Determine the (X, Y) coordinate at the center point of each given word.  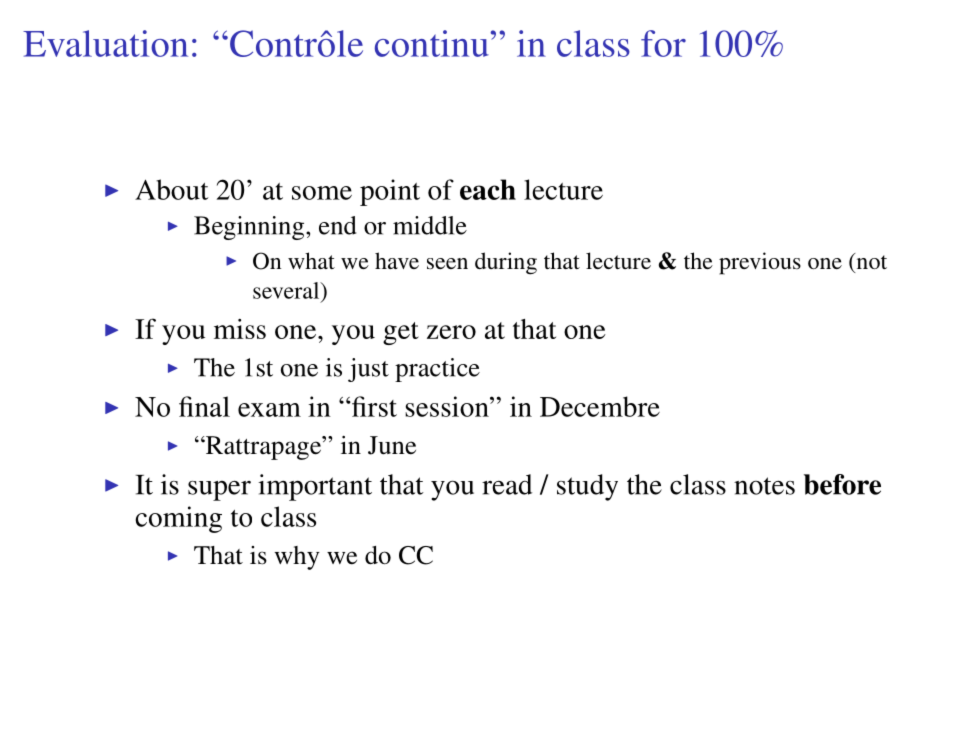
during (506, 263)
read (507, 484)
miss (240, 329)
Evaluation (105, 43)
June (392, 445)
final (204, 406)
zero (451, 332)
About (172, 189)
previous (760, 263)
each (488, 189)
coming (178, 519)
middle (430, 225)
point (390, 192)
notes (764, 486)
